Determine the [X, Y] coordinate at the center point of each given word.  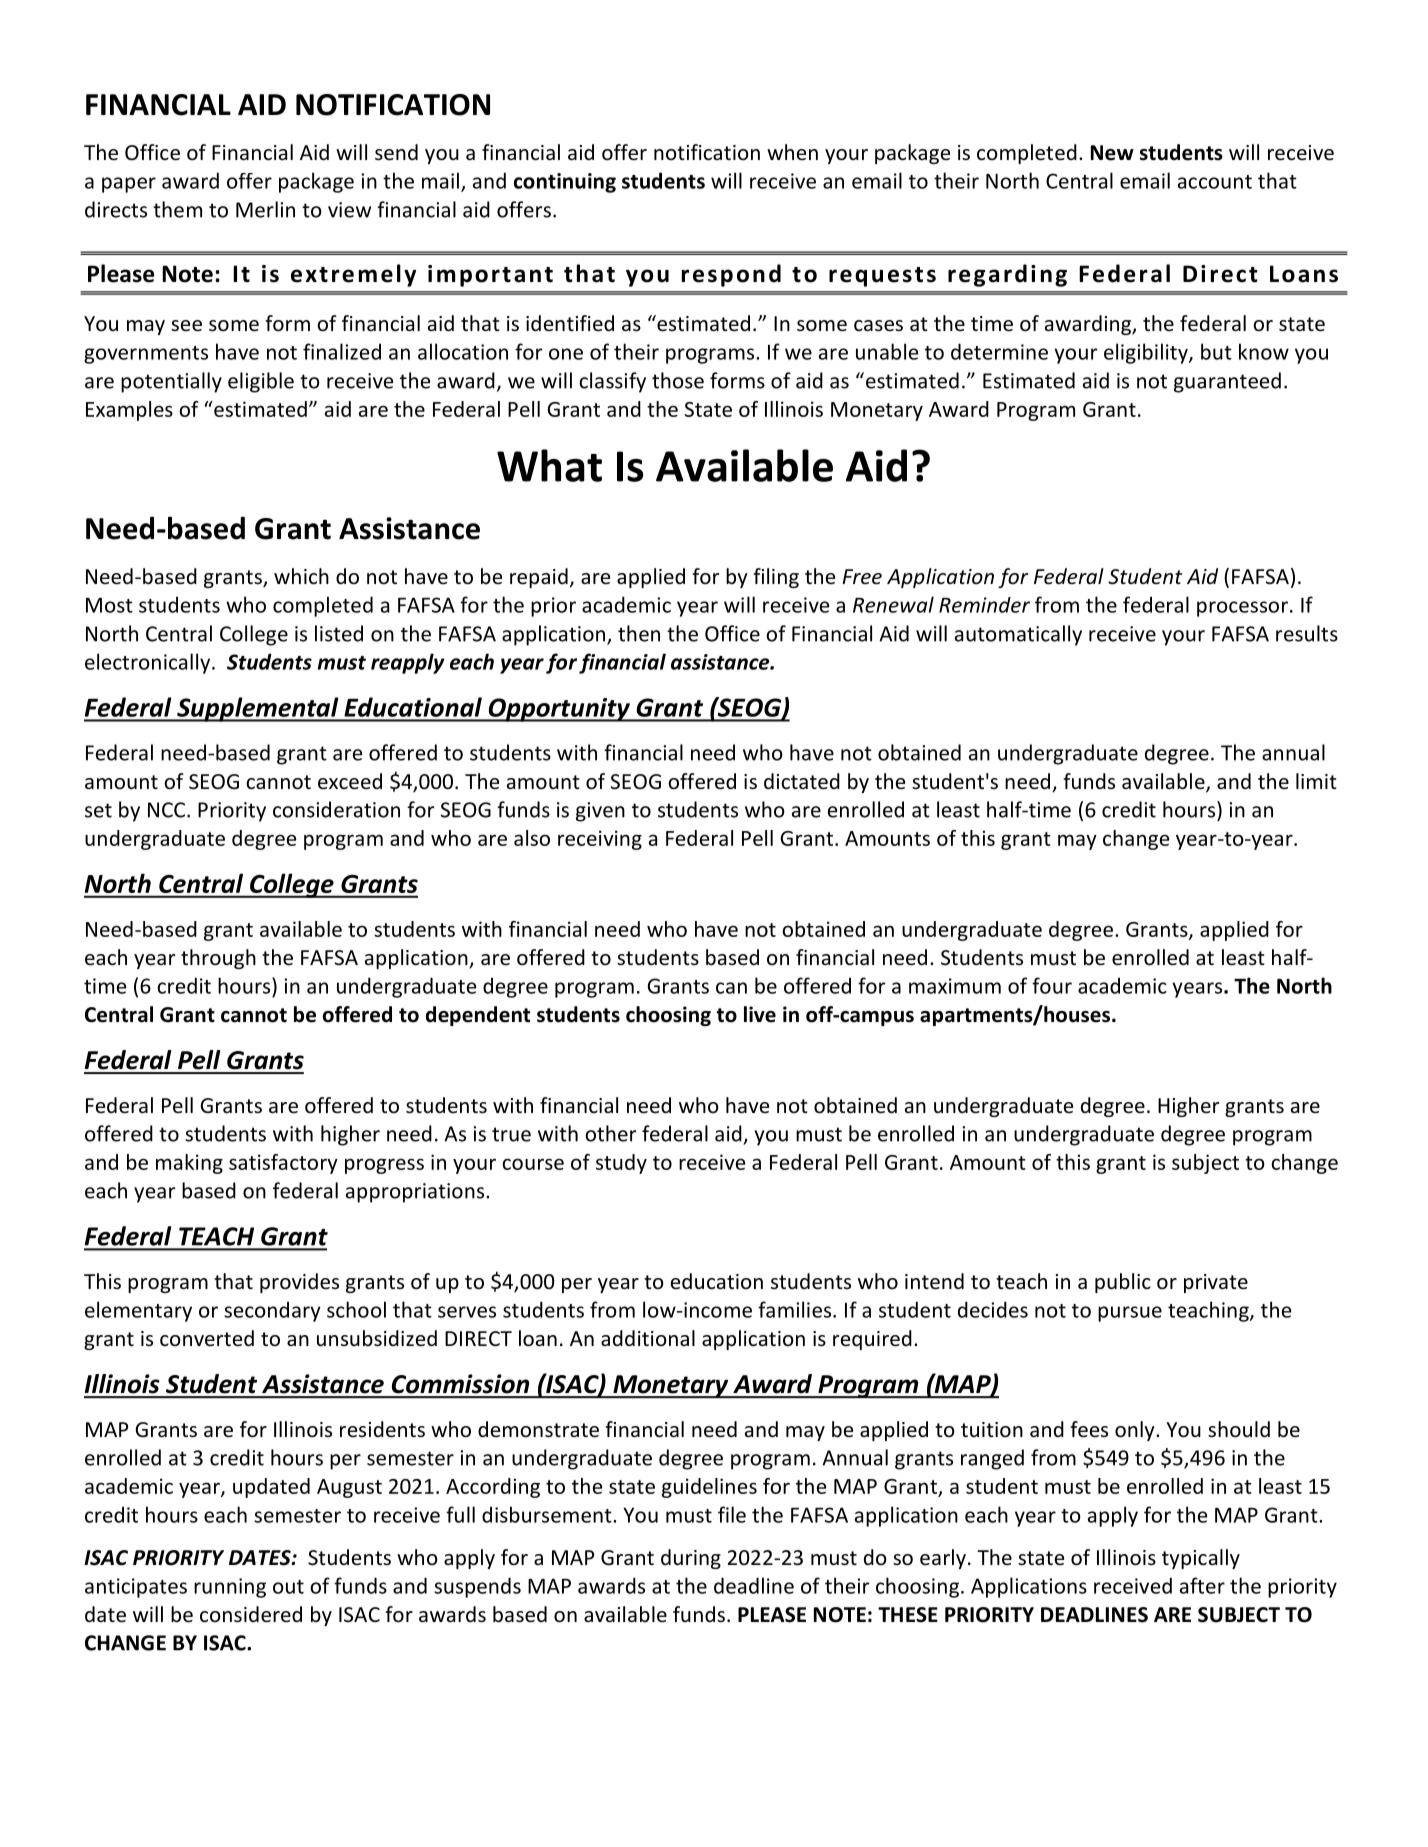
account [1215, 182]
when [792, 152]
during [691, 1559]
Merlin [265, 209]
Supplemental [258, 709]
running [230, 1588]
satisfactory [283, 1164]
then [639, 633]
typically [1201, 1559]
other [611, 1133]
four [1052, 985]
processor [1242, 609]
